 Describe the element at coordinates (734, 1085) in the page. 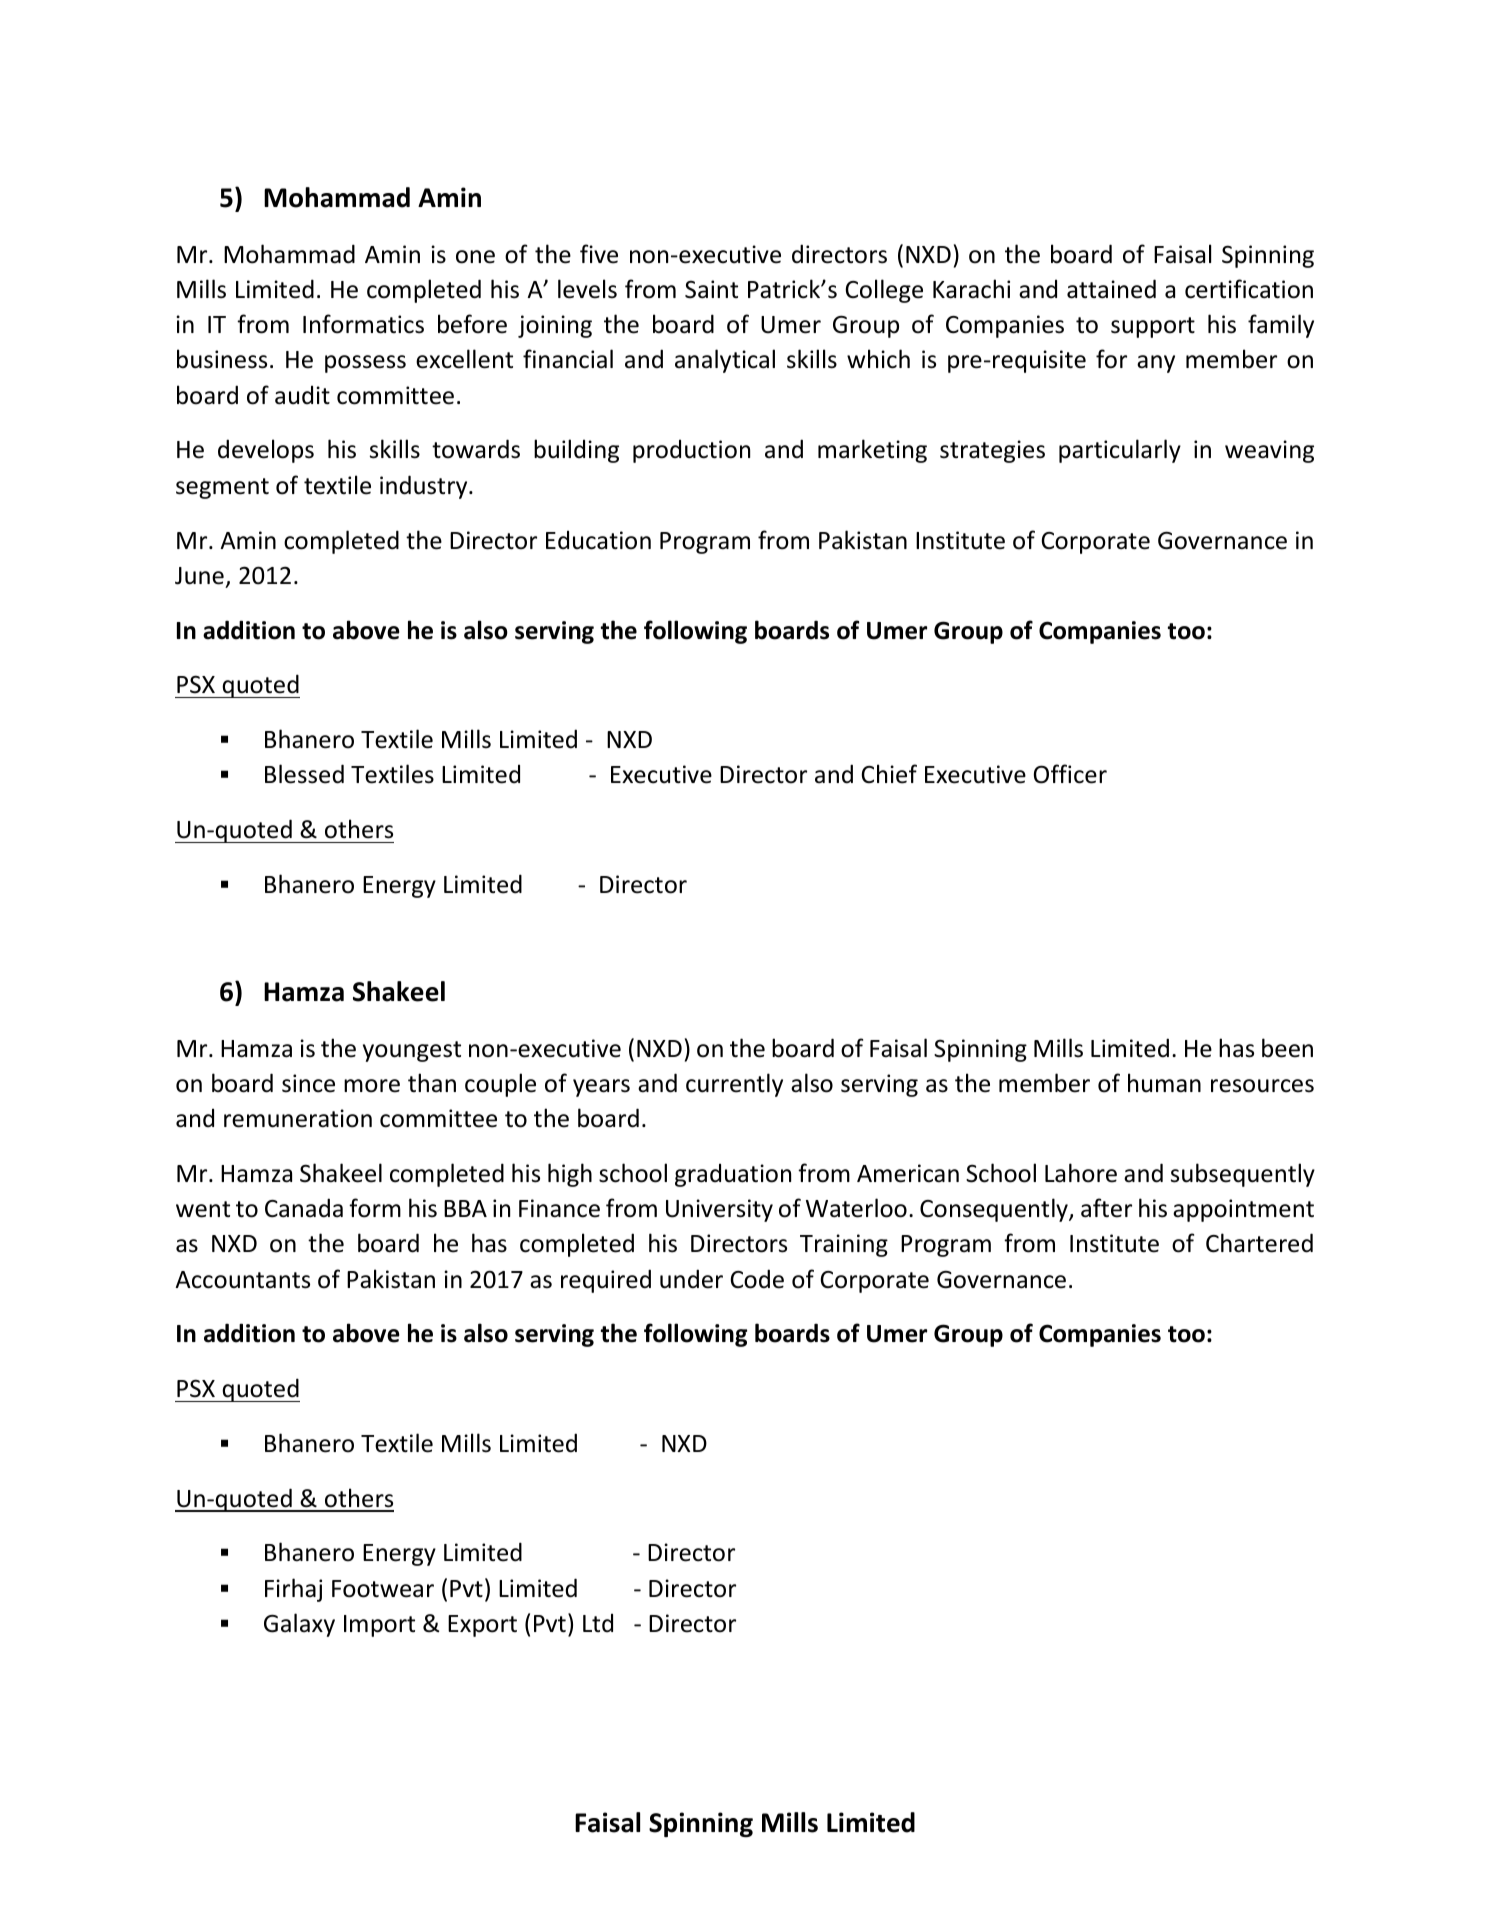

I see `currently` at that location.
